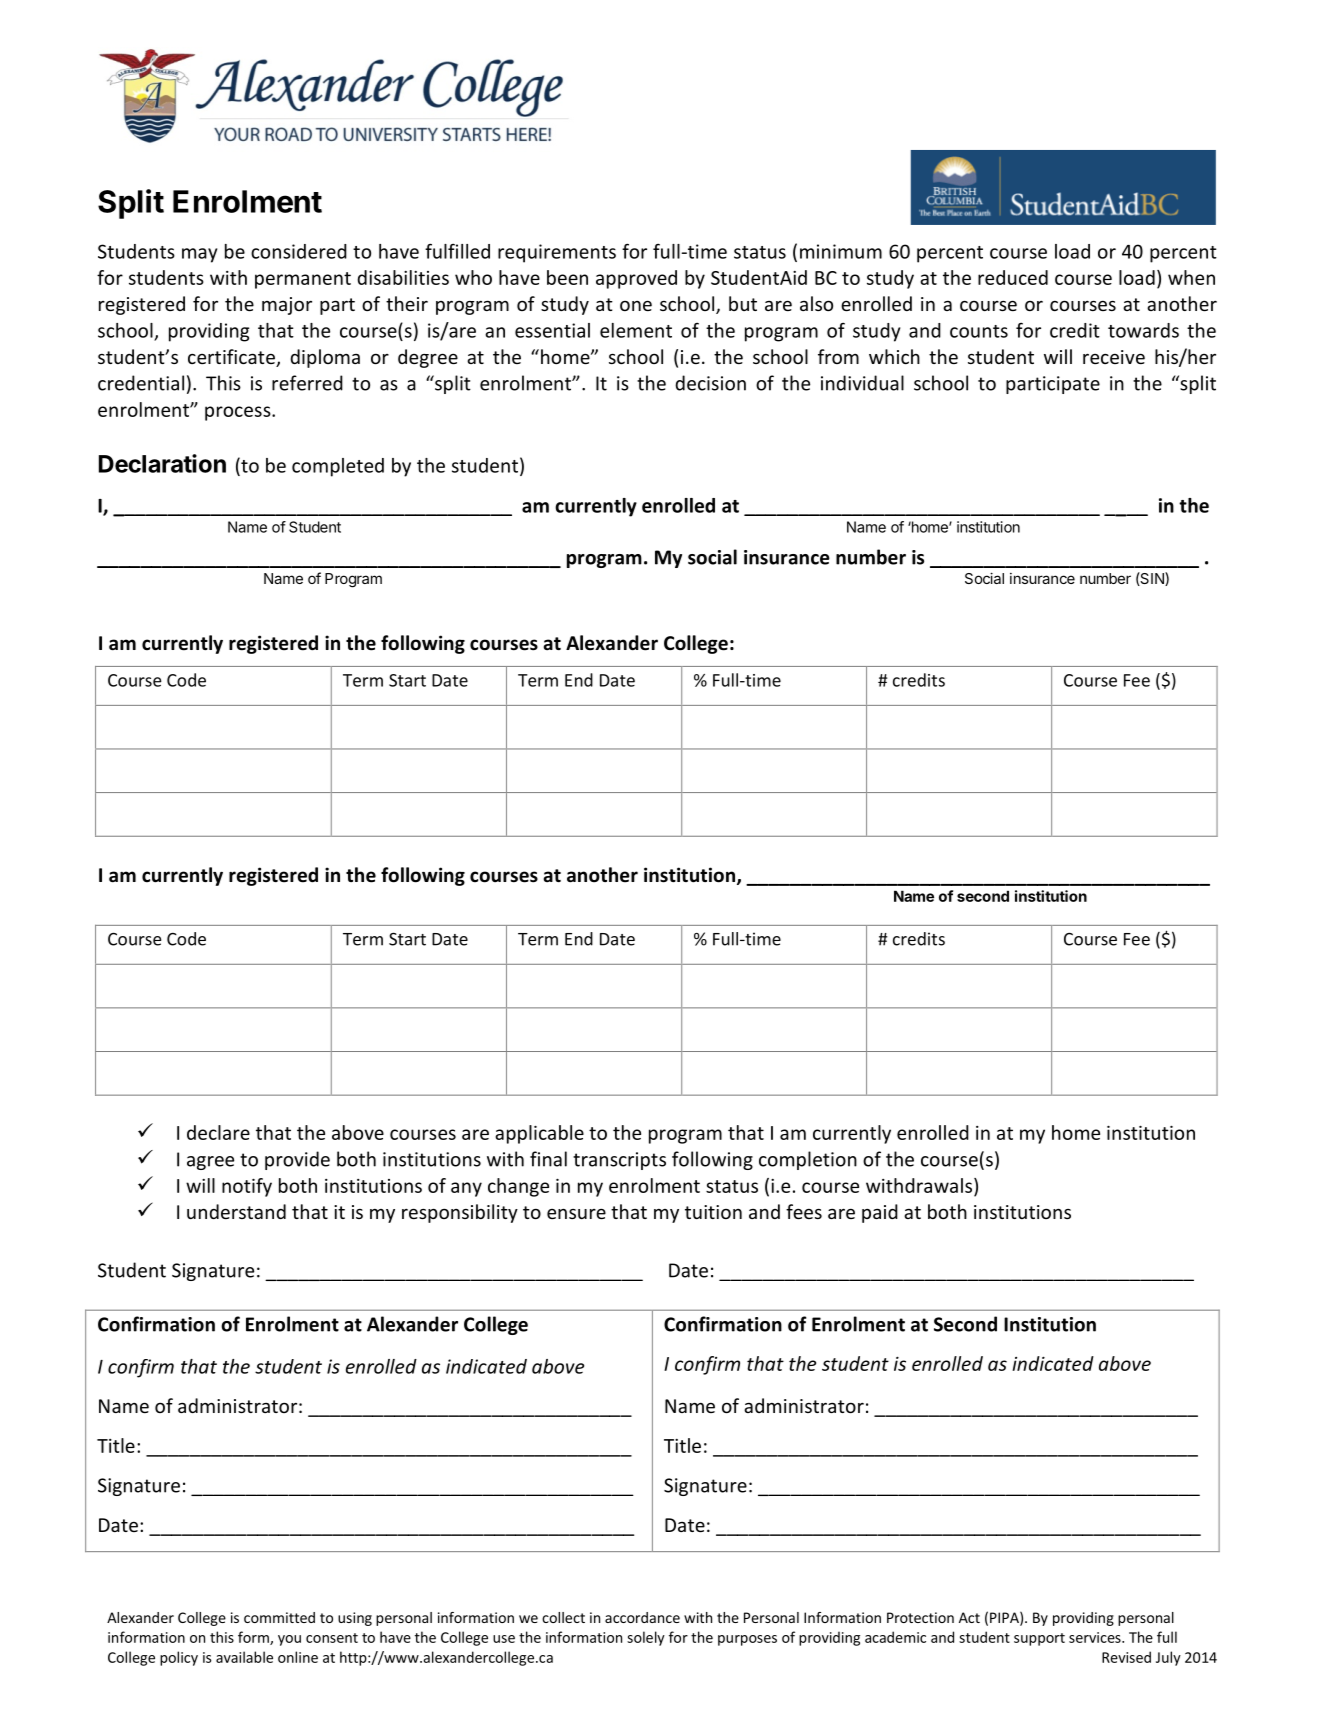 This page has height=1714, width=1324. Describe the element at coordinates (279, 1617) in the page. I see `committed` at that location.
